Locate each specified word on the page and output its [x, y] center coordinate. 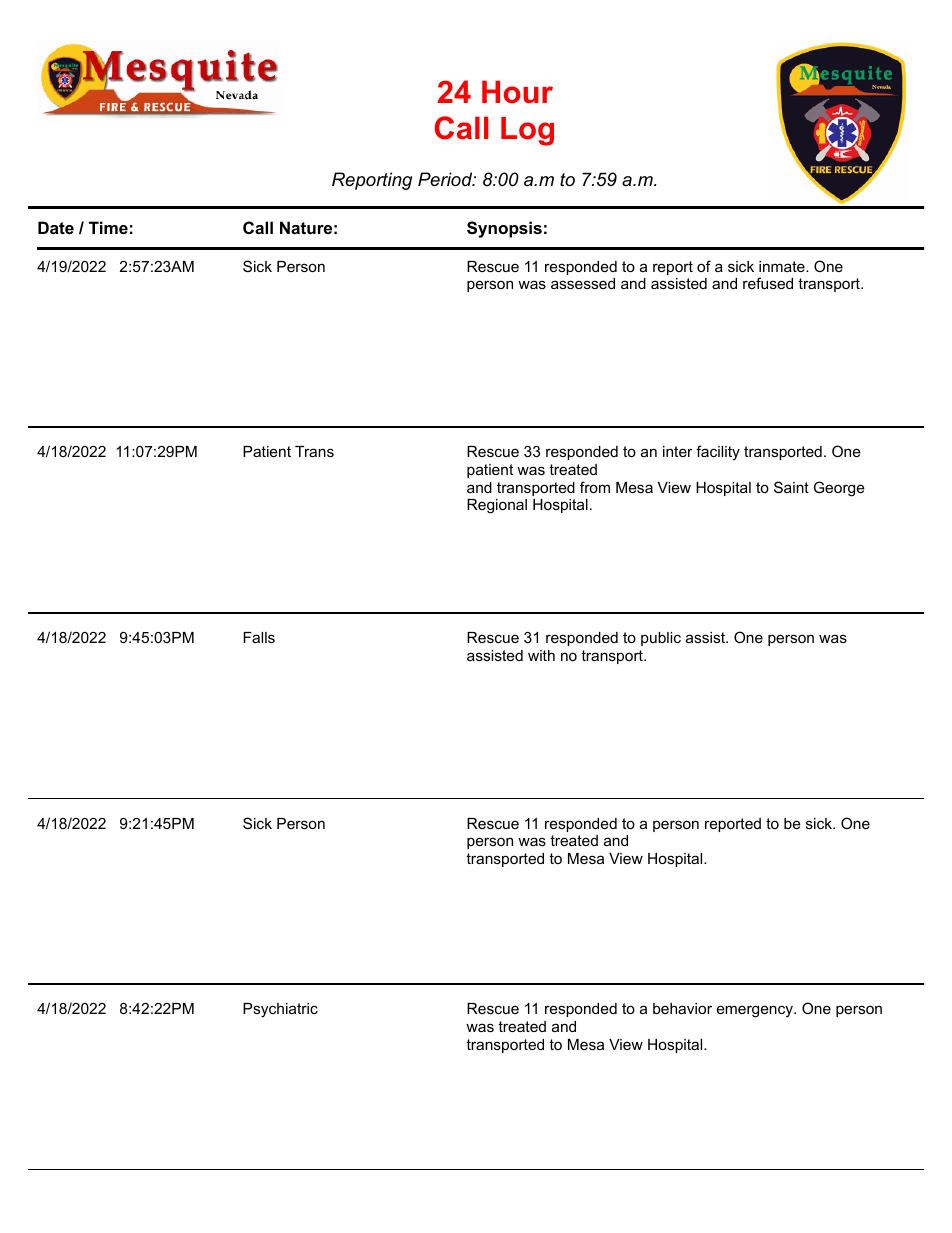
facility [718, 453]
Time [108, 227]
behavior [682, 1008]
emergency [756, 1011]
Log [527, 131]
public [661, 639]
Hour [517, 92]
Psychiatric [280, 1010]
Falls [259, 637]
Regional [497, 506]
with [541, 655]
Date [56, 227]
